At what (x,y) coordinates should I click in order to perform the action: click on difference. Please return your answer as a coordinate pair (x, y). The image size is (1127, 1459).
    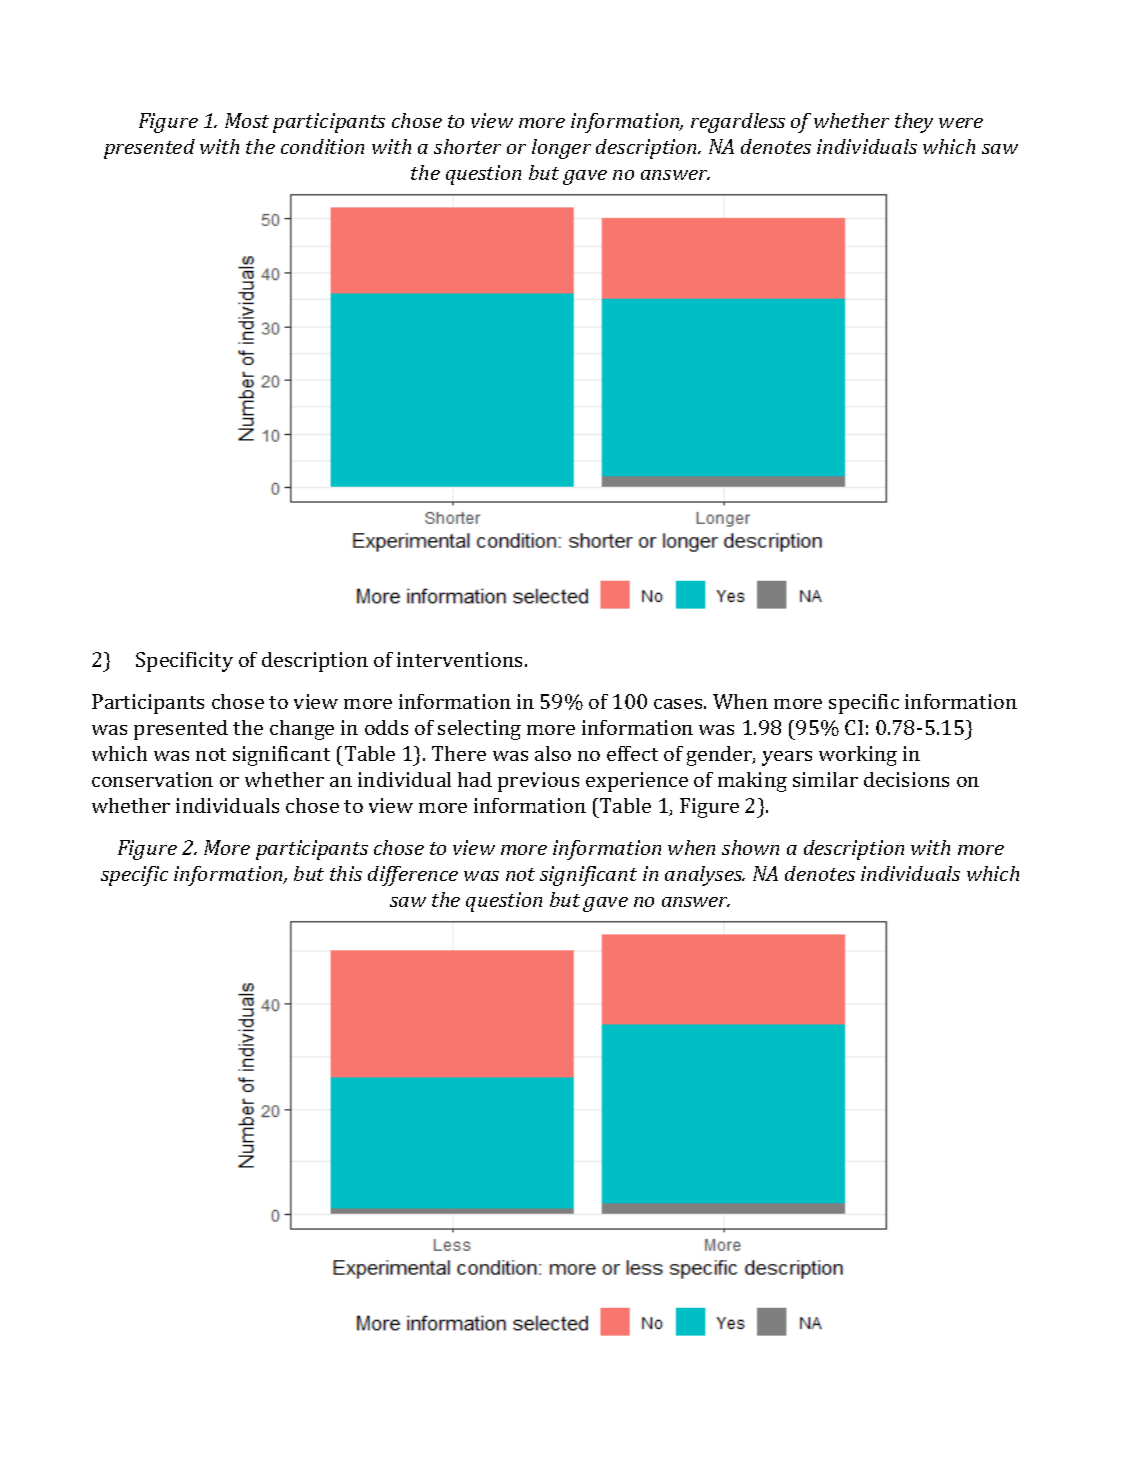
    Looking at the image, I should click on (413, 876).
